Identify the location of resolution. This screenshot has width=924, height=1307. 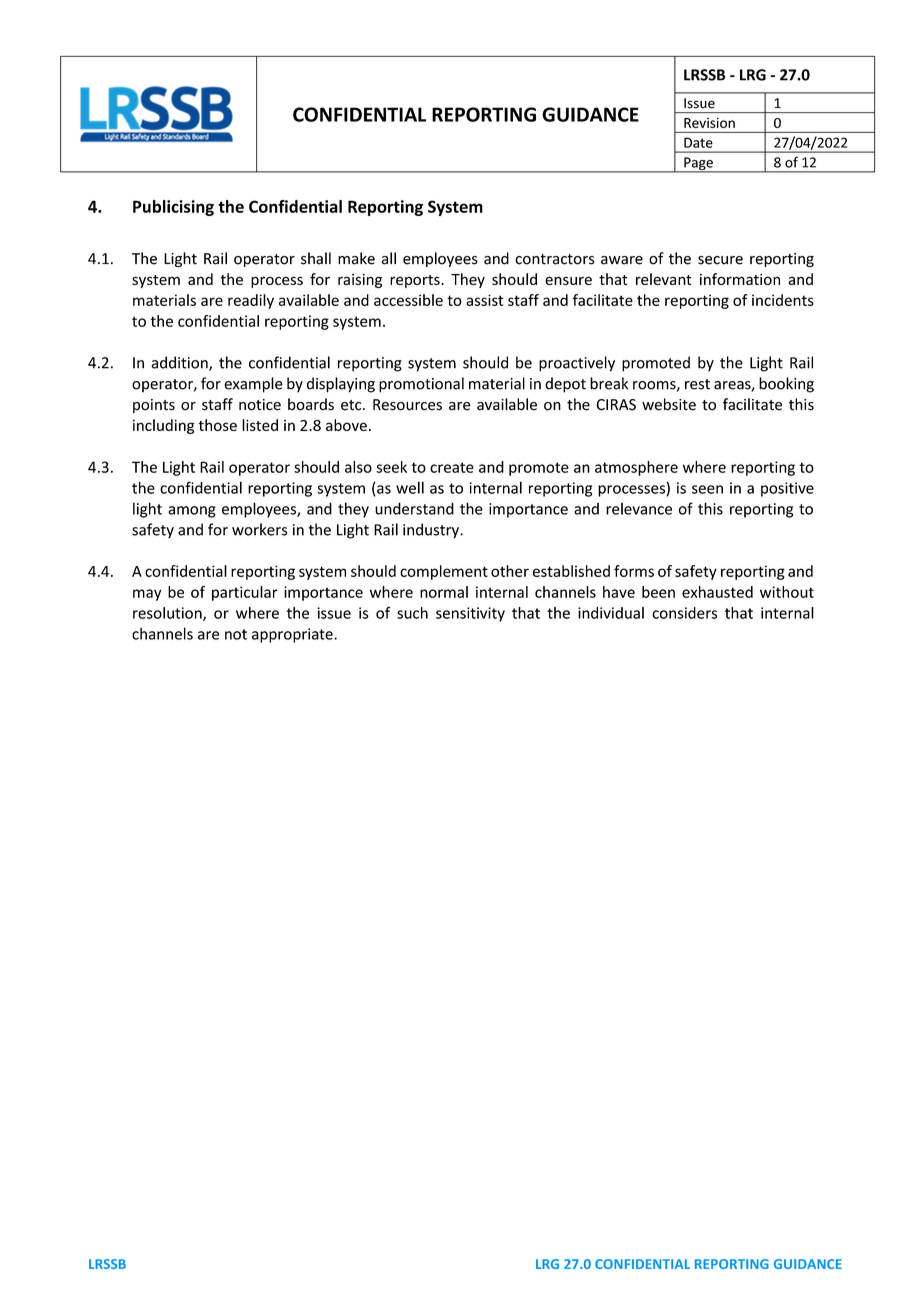
(168, 614).
